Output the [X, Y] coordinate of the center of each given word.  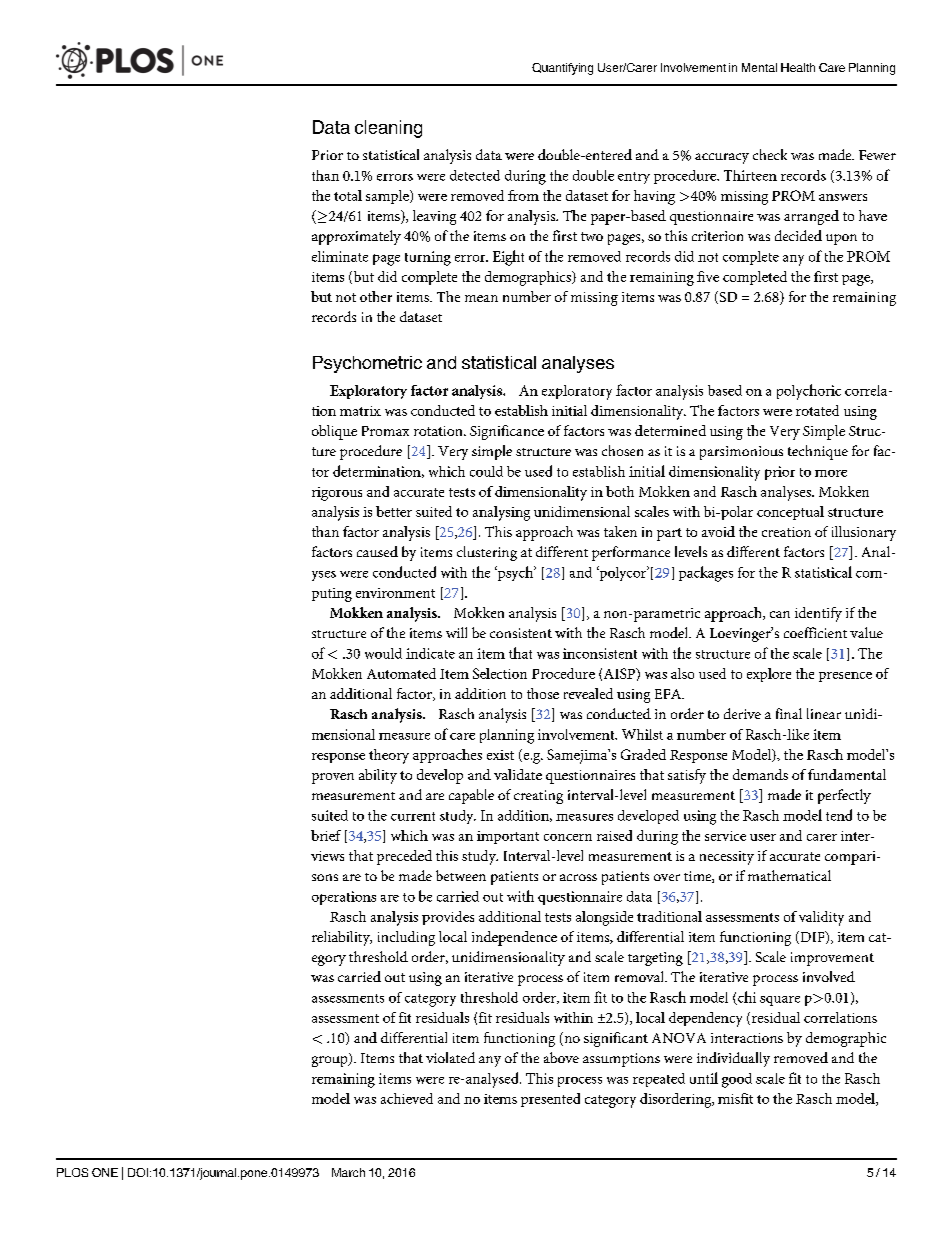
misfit [735, 1098]
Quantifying [562, 69]
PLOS [72, 1172]
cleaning [388, 129]
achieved [407, 1098]
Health [798, 67]
